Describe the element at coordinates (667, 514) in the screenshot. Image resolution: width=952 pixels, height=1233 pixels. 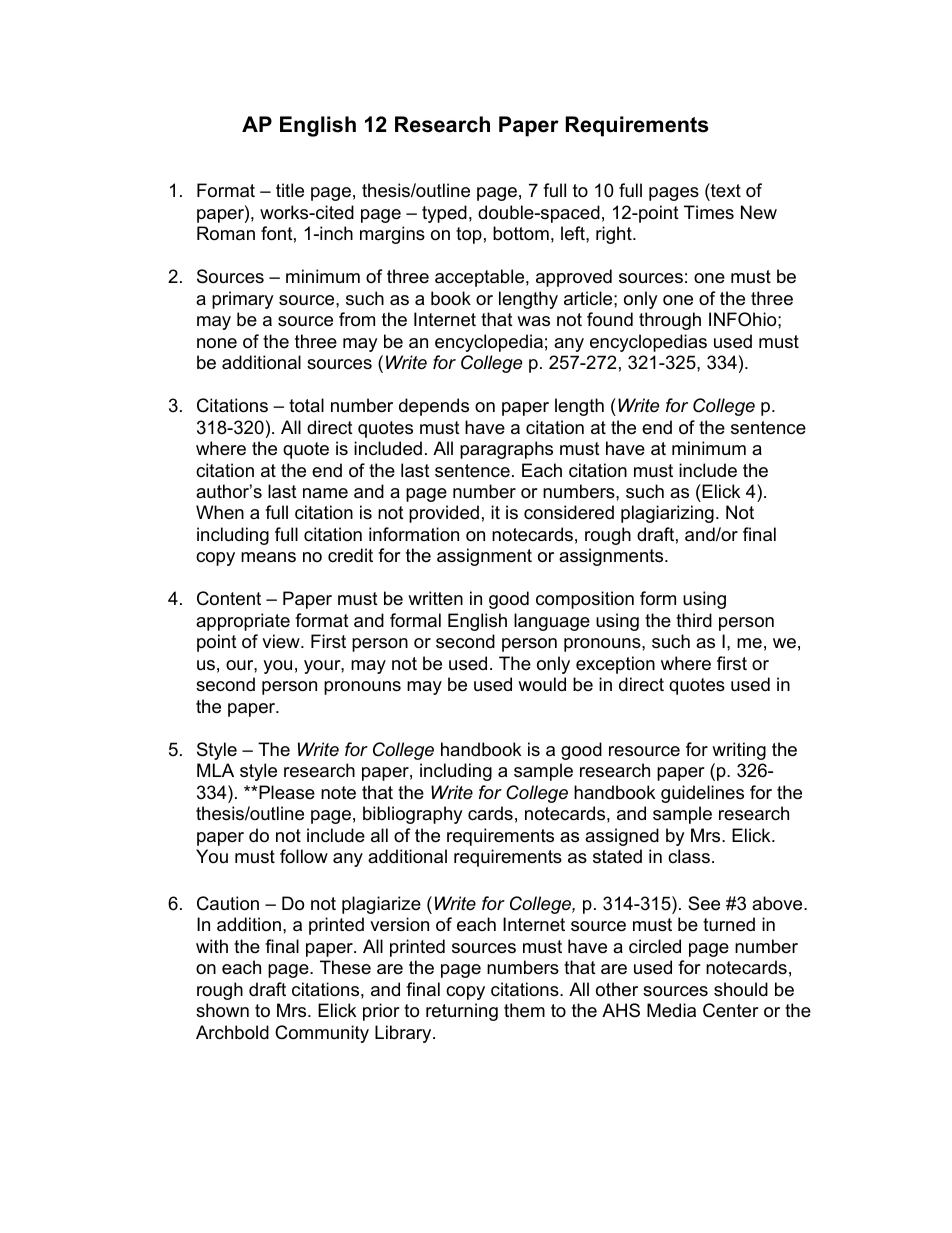
I see `plagiarizing` at that location.
